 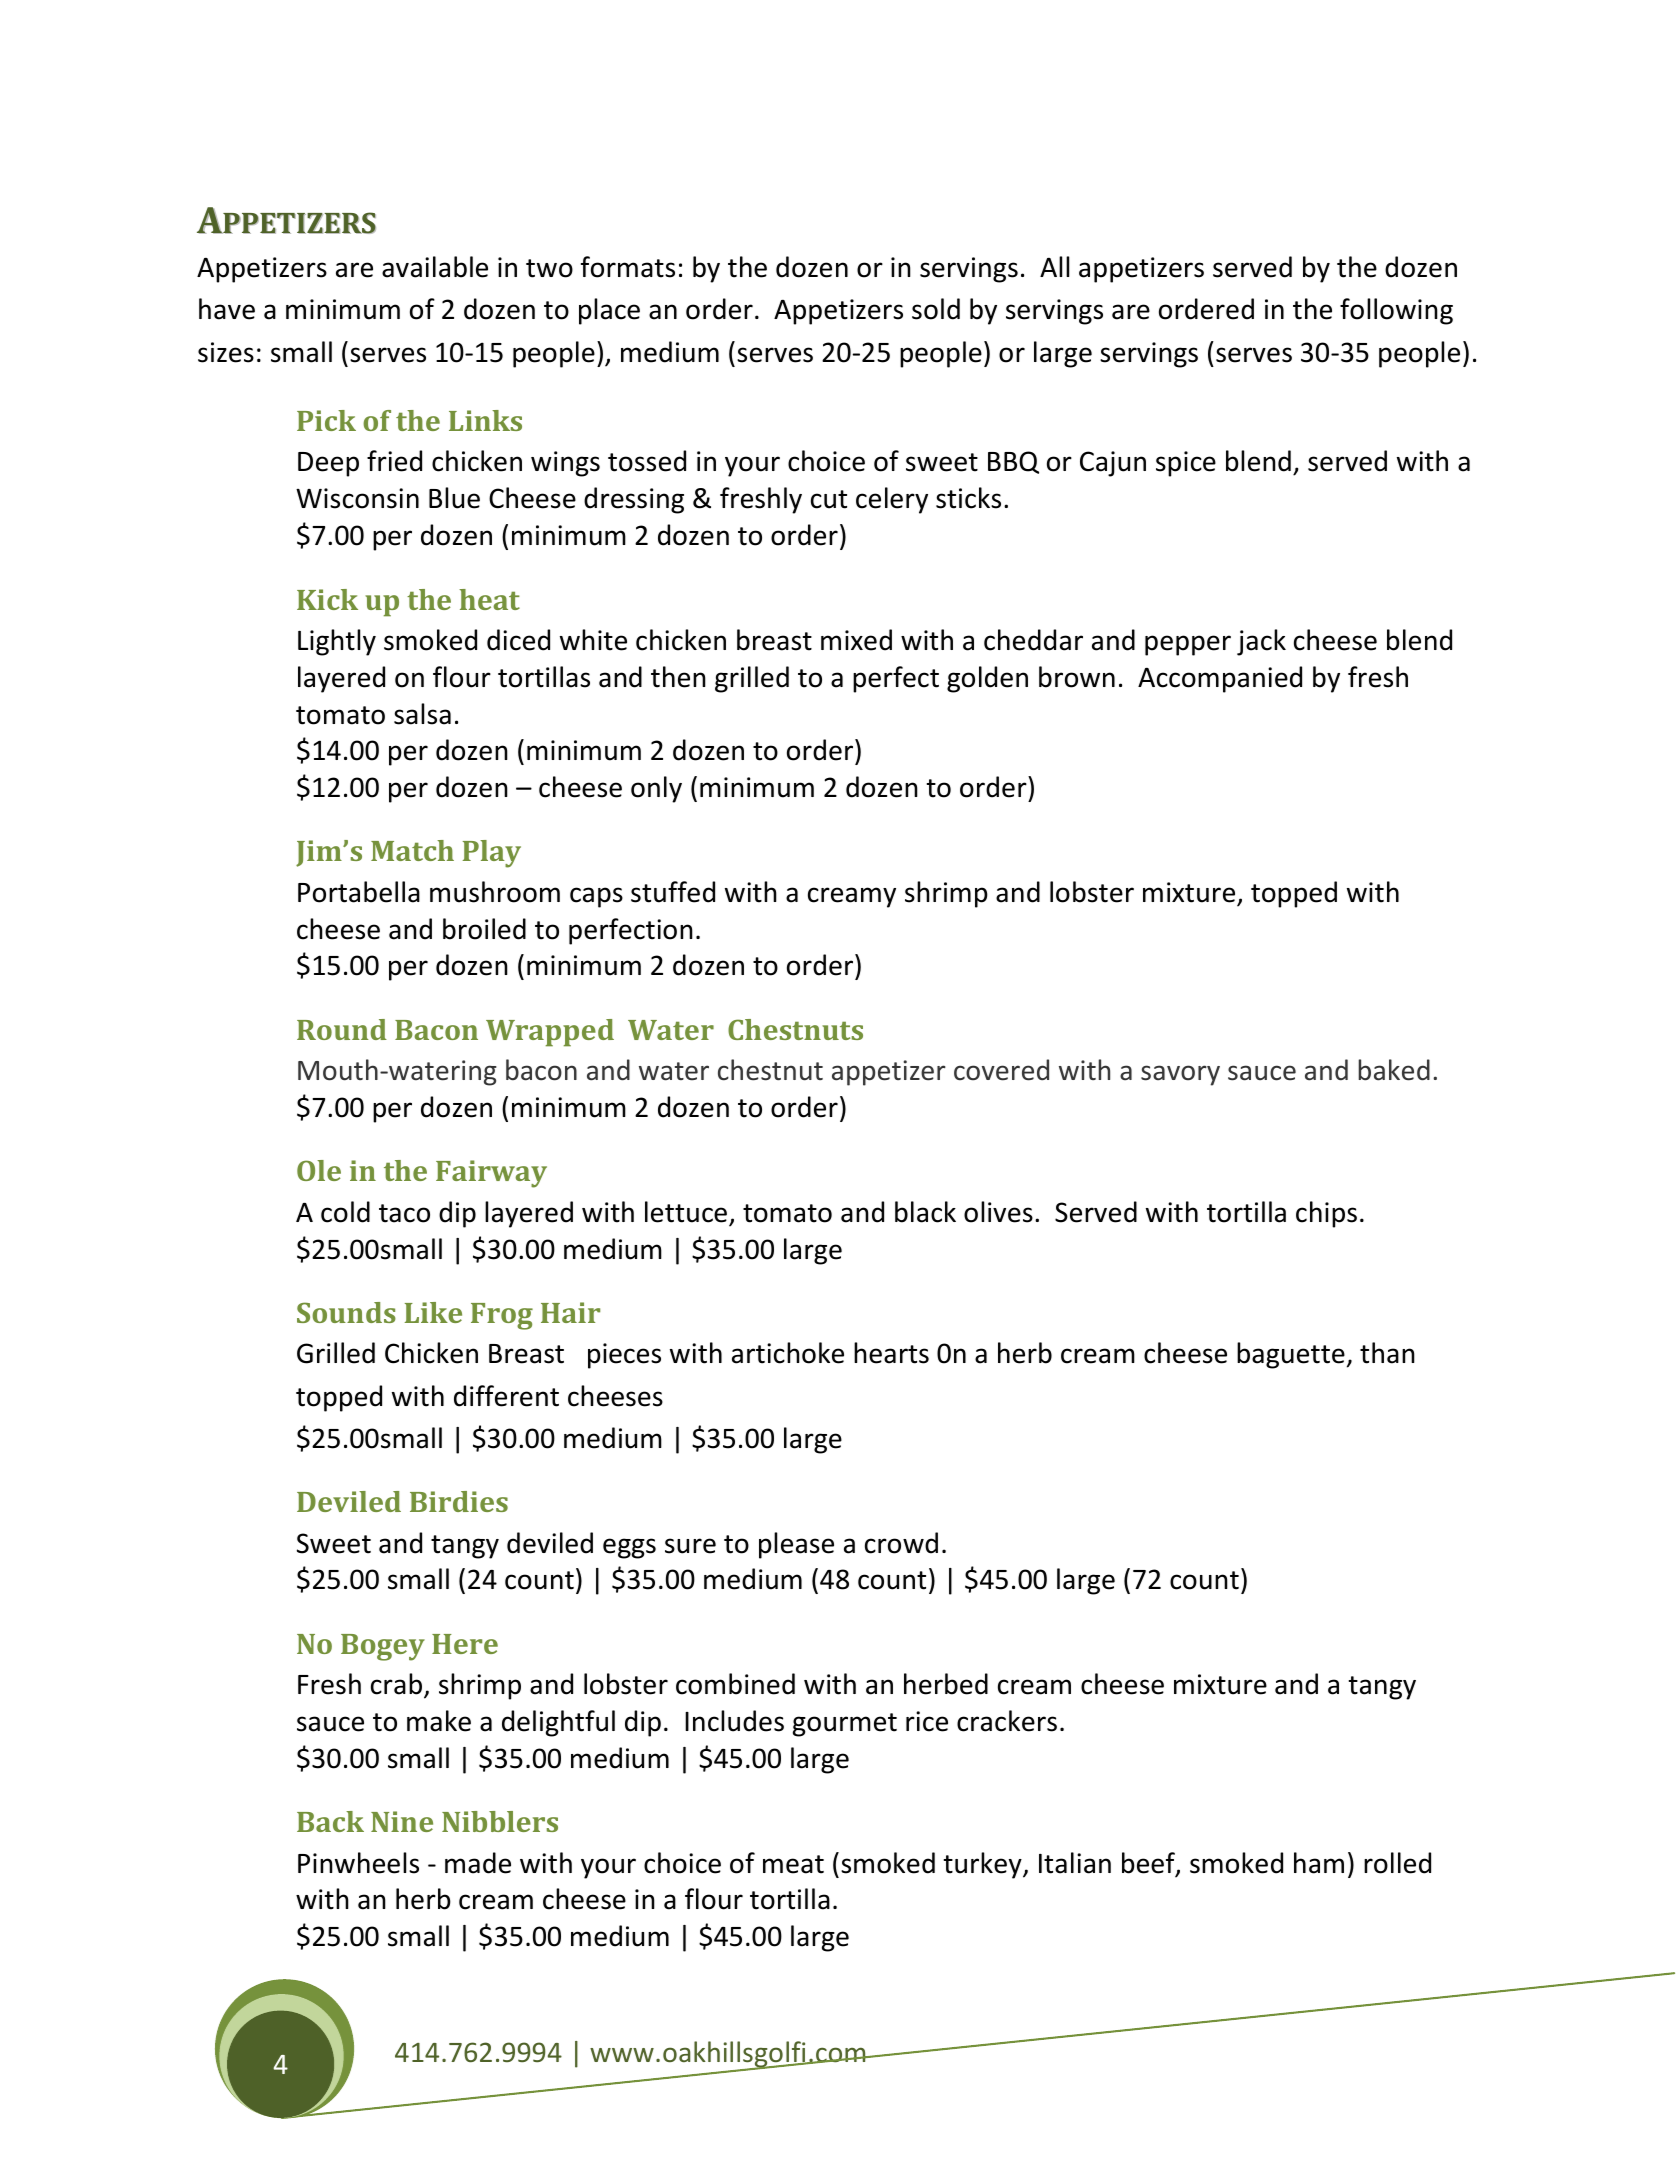 What do you see at coordinates (793, 1864) in the screenshot?
I see `meat` at bounding box center [793, 1864].
